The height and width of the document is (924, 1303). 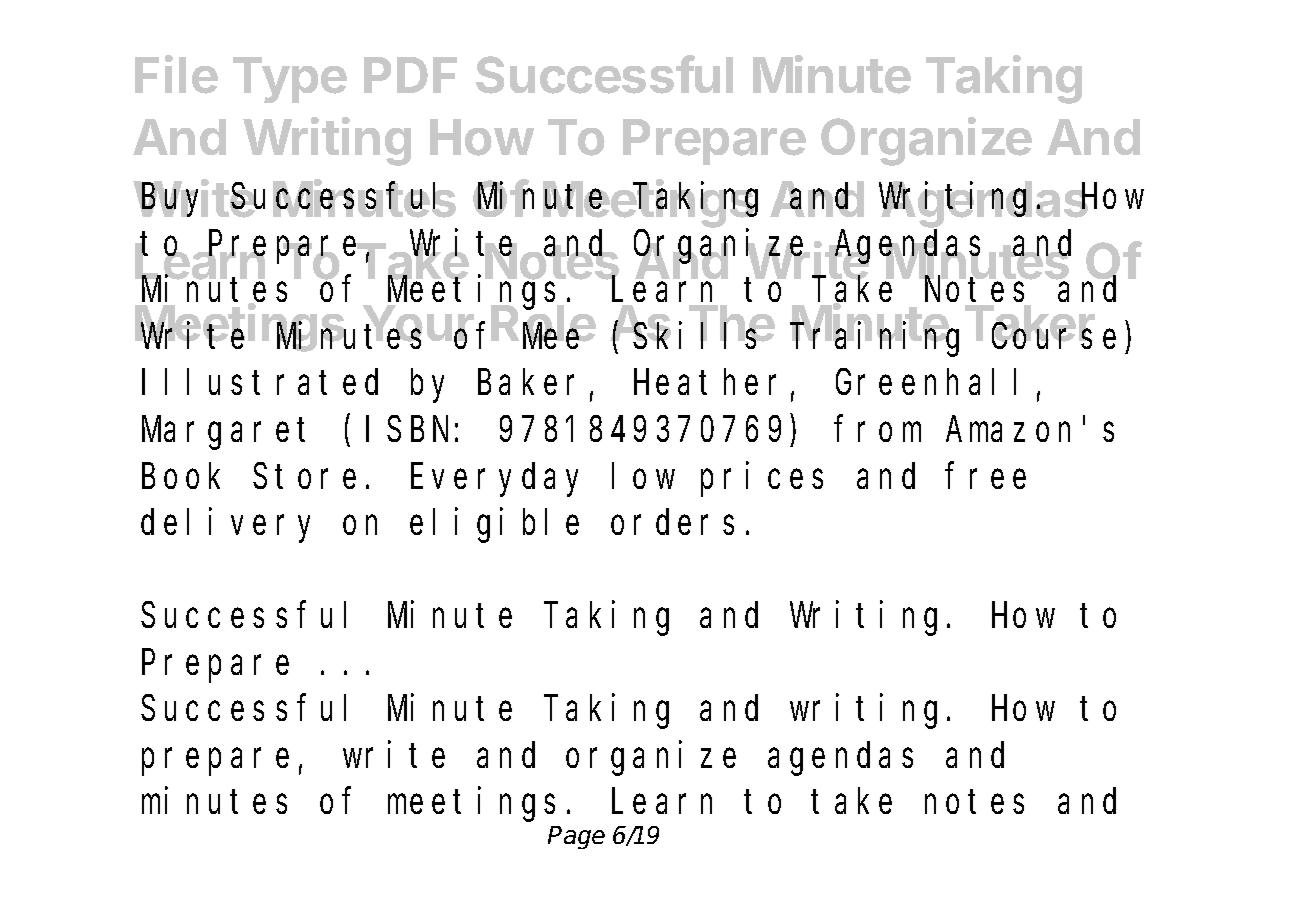 What do you see at coordinates (1054, 337) in the document?
I see `Course` at bounding box center [1054, 337].
